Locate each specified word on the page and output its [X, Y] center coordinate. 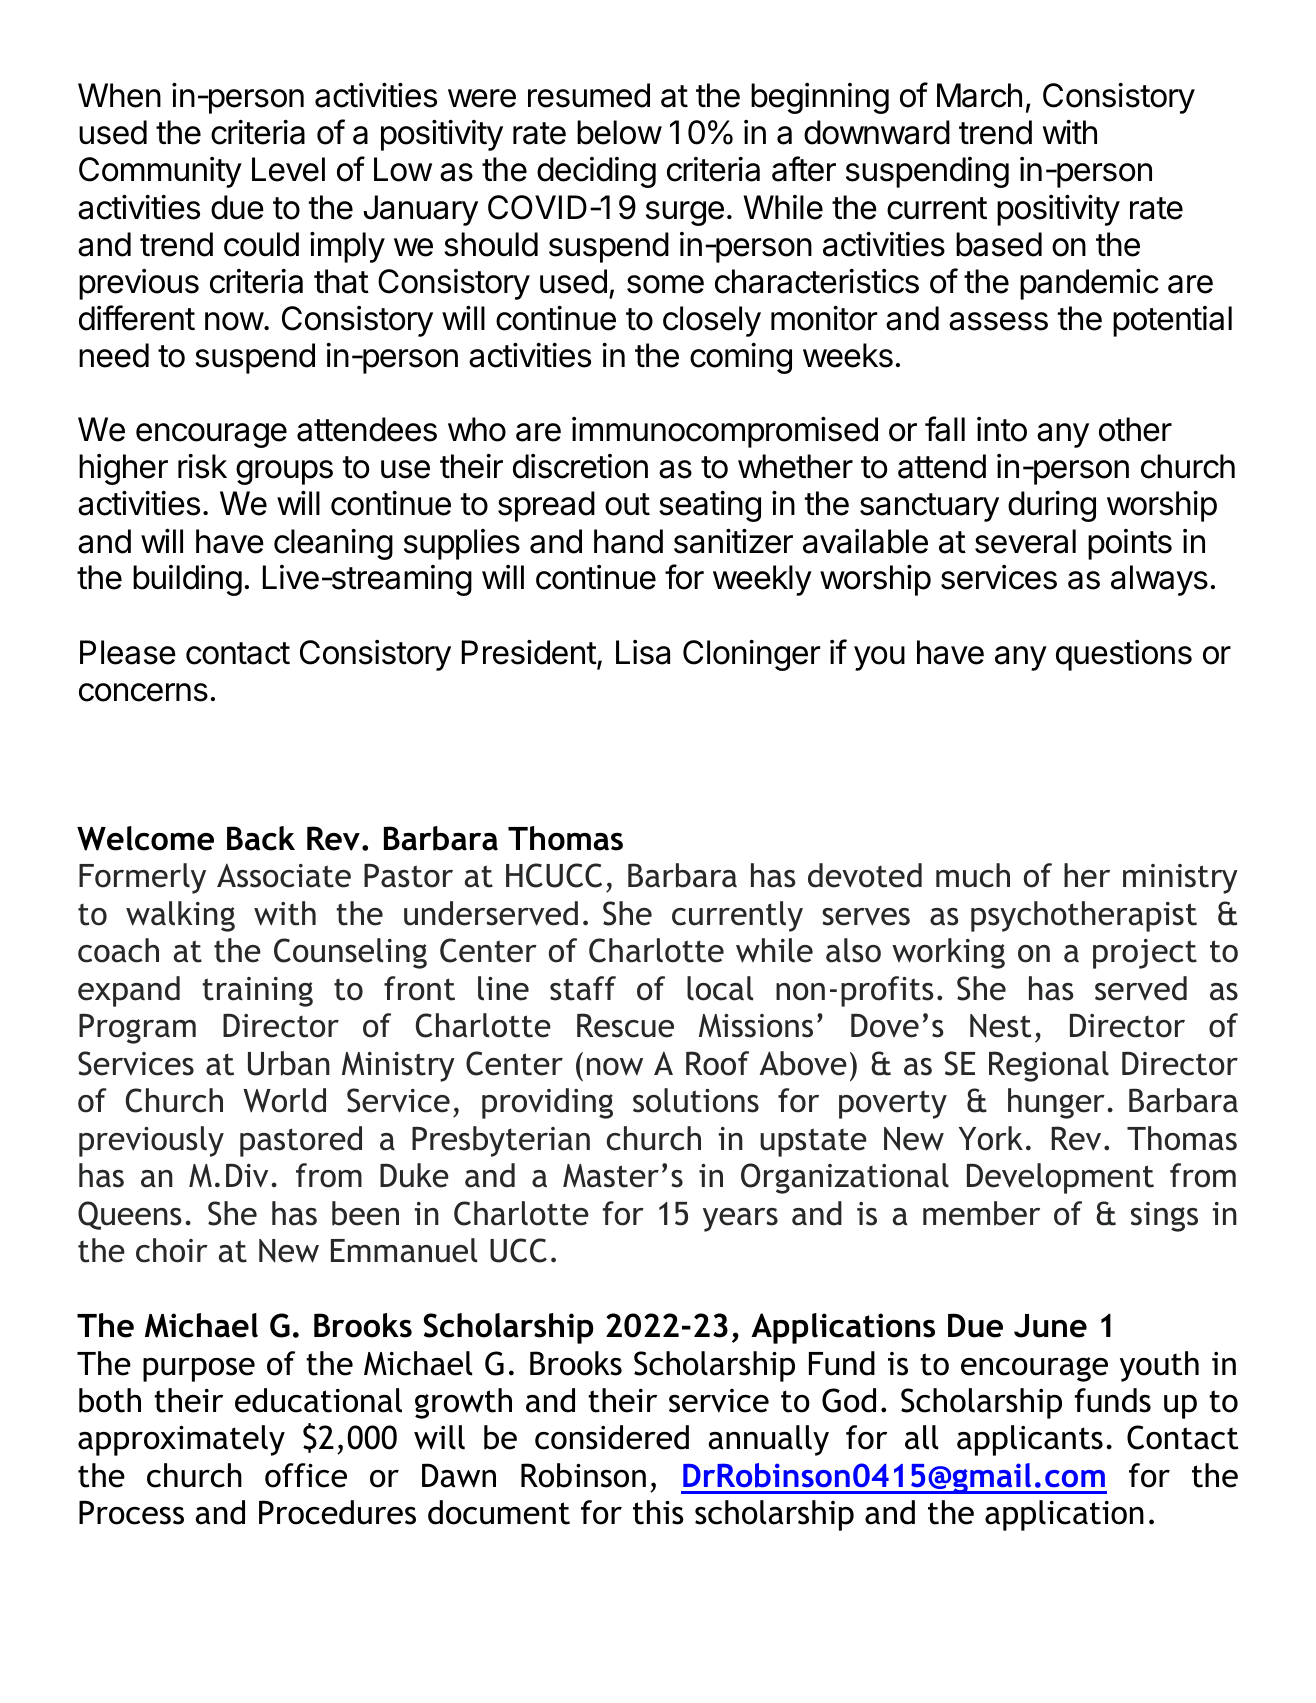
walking [180, 916]
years [740, 1220]
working [948, 953]
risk [202, 466]
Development [1060, 1178]
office [306, 1475]
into [1002, 429]
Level [288, 169]
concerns [143, 692]
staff [583, 988]
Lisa [643, 652]
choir [172, 1250]
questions [1124, 655]
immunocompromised [725, 432]
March [979, 95]
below [619, 132]
